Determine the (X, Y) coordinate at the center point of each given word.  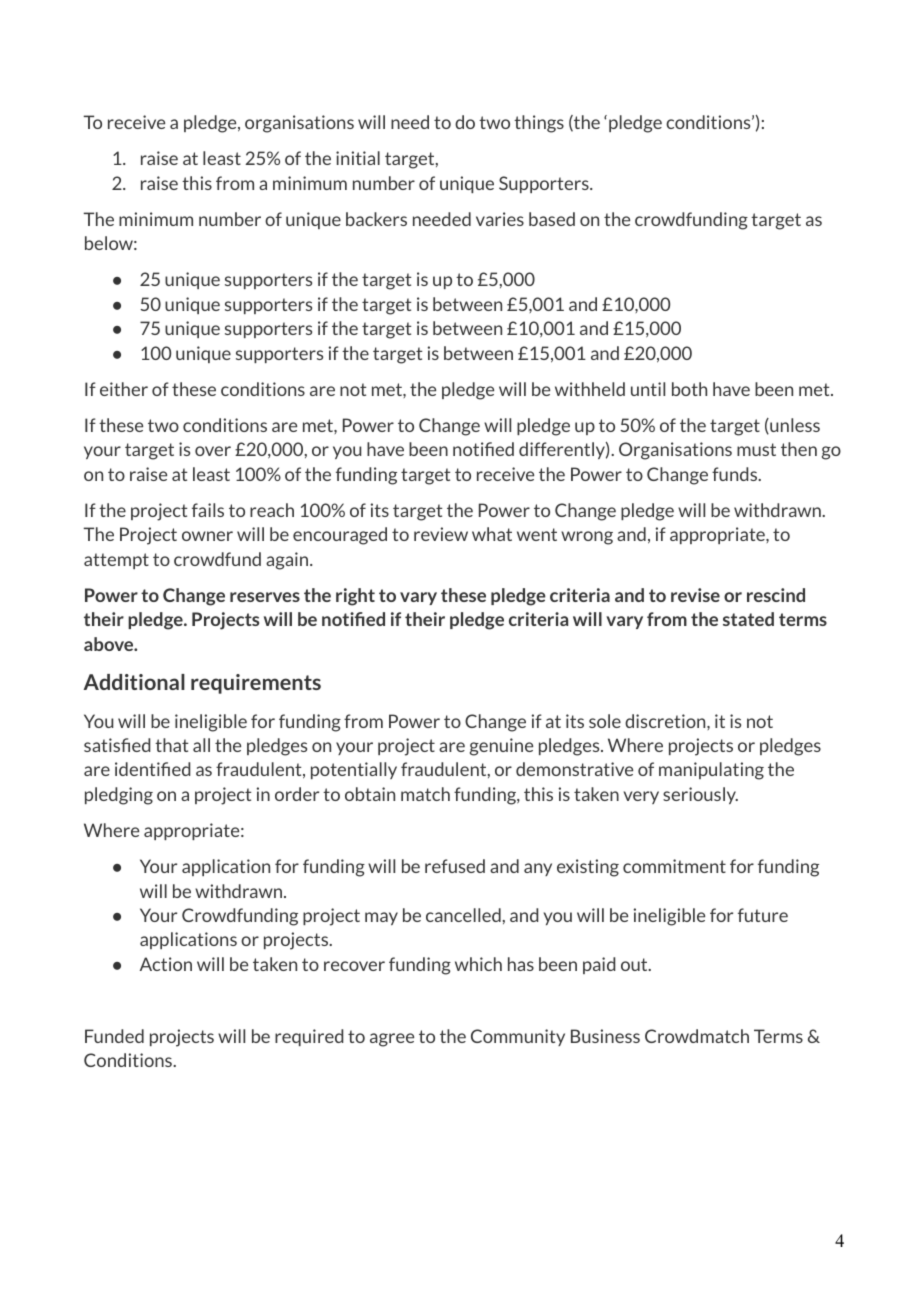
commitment (674, 866)
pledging (119, 796)
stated (748, 619)
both (689, 389)
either (124, 389)
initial (358, 158)
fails (208, 510)
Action (166, 964)
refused (455, 866)
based (552, 219)
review (441, 534)
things (539, 124)
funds (736, 474)
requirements (256, 684)
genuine (501, 747)
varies (500, 219)
